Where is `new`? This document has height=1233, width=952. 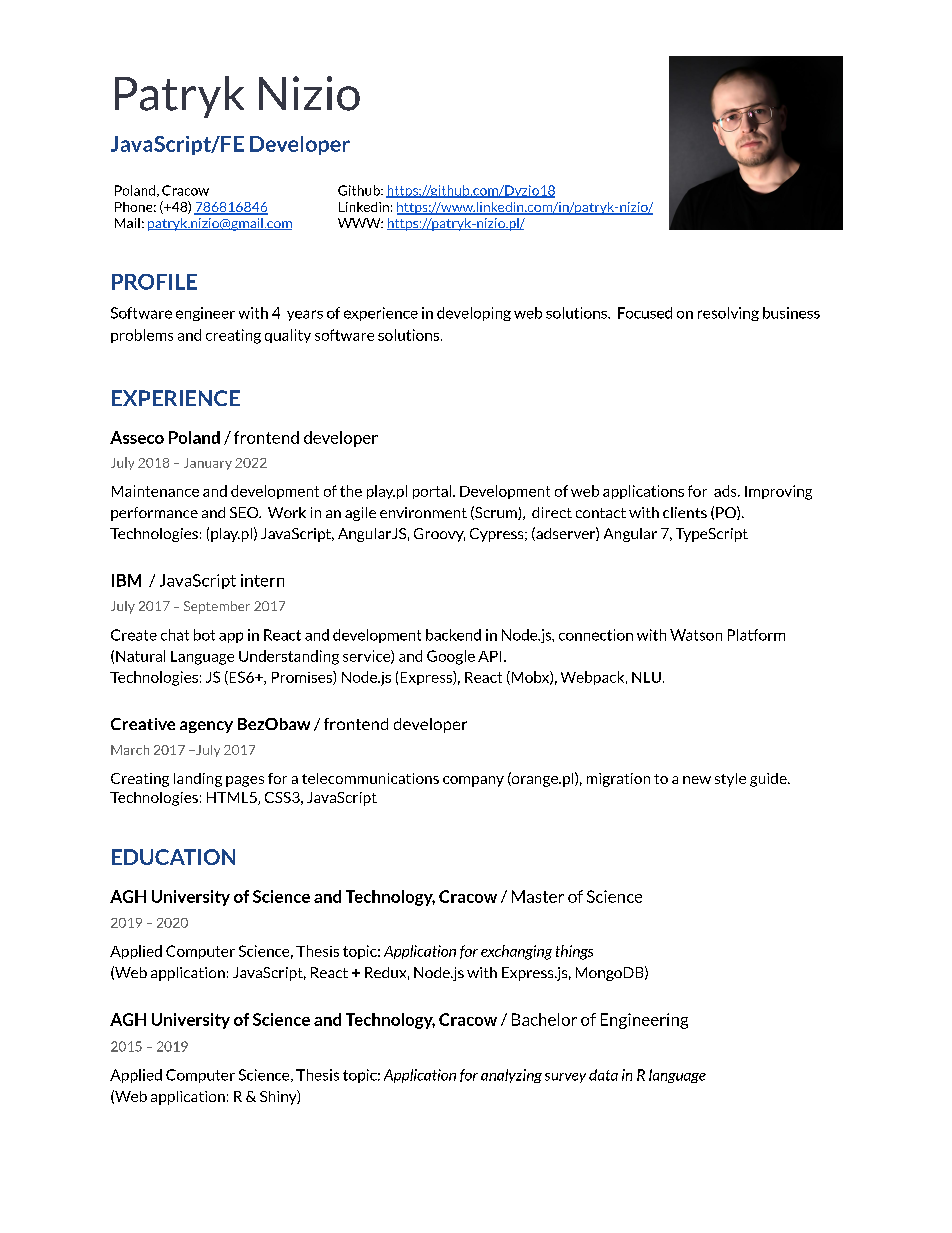
new is located at coordinates (697, 780).
